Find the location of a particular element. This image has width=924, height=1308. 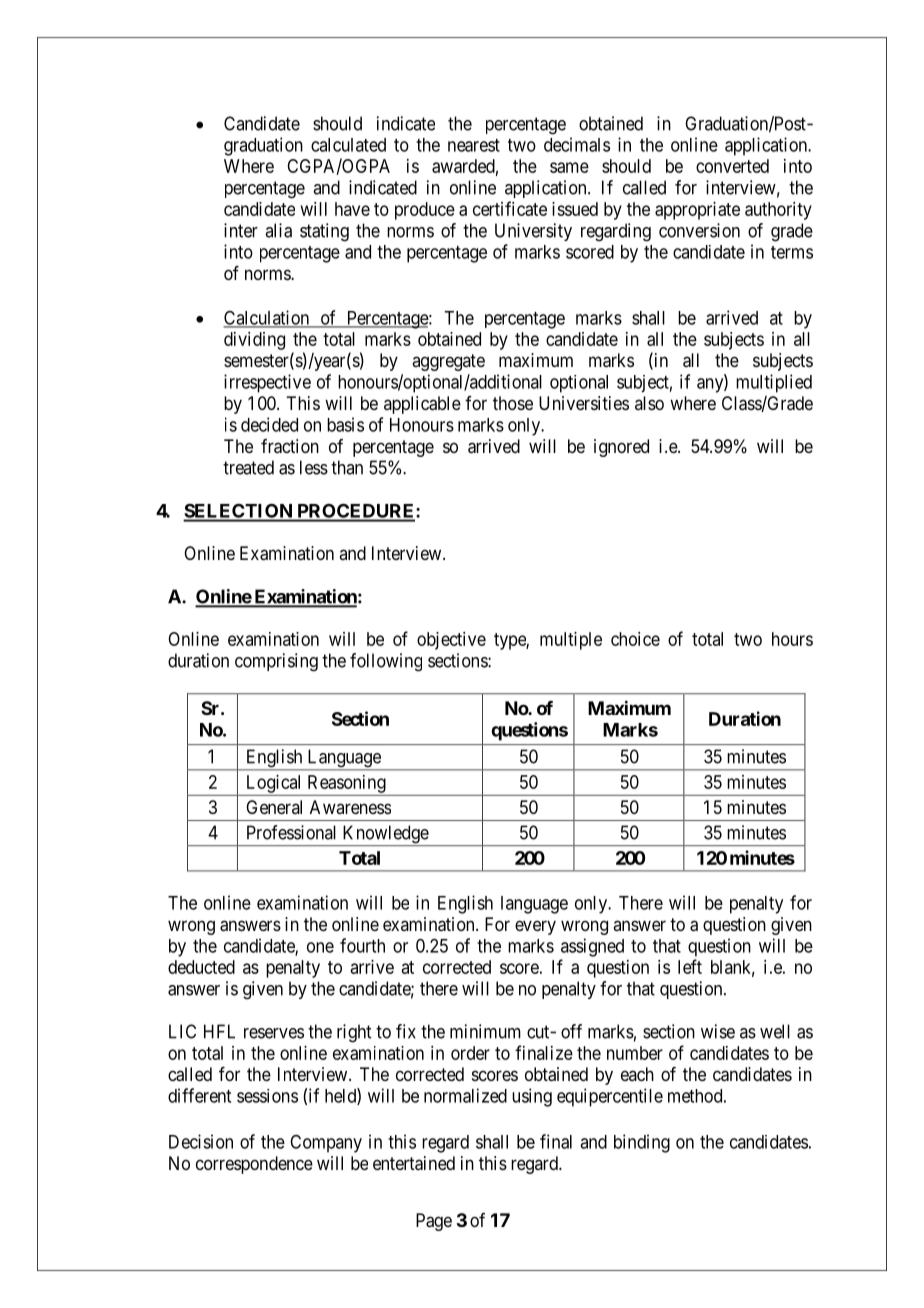

every is located at coordinates (535, 927).
